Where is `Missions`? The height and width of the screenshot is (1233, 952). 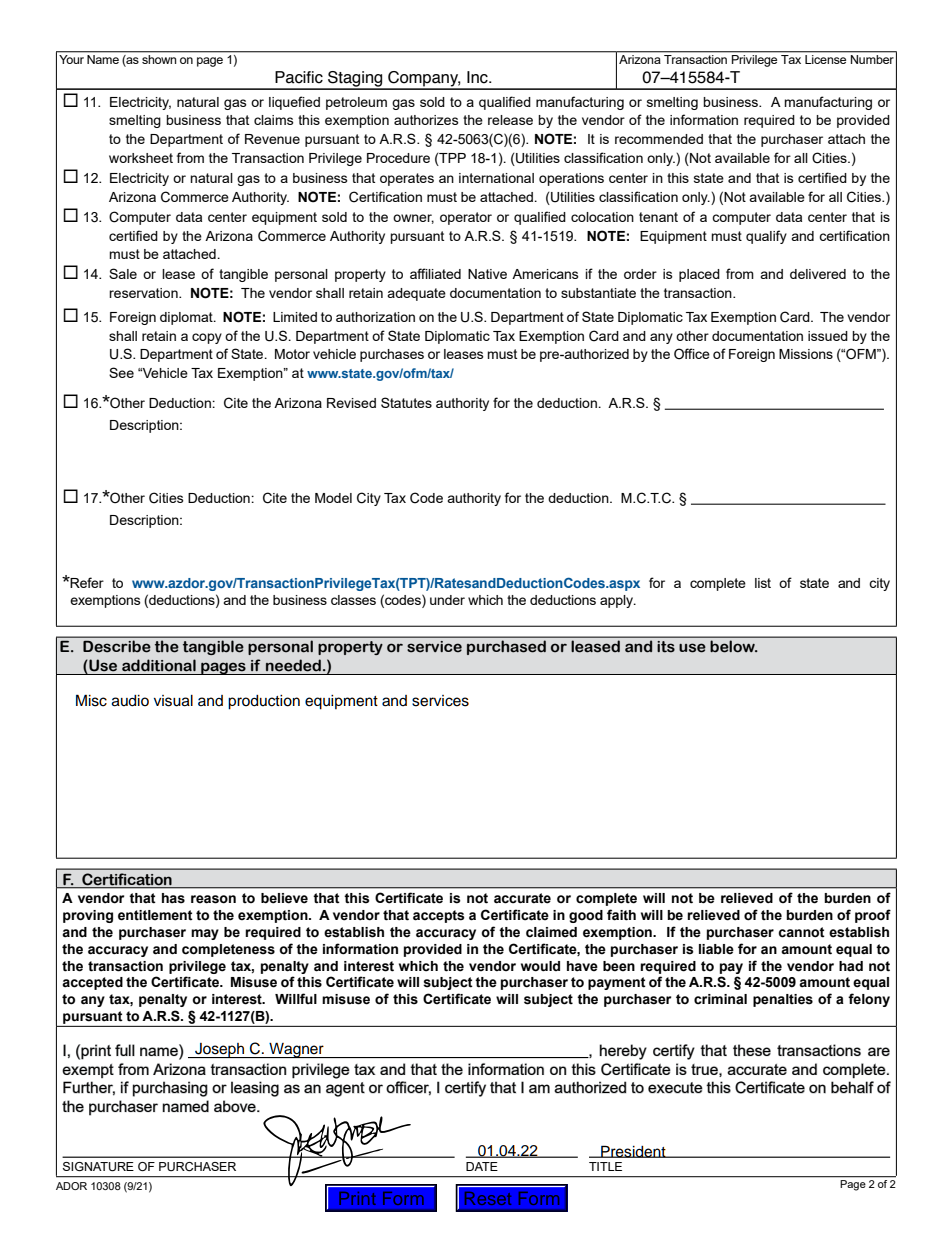
Missions is located at coordinates (806, 354).
